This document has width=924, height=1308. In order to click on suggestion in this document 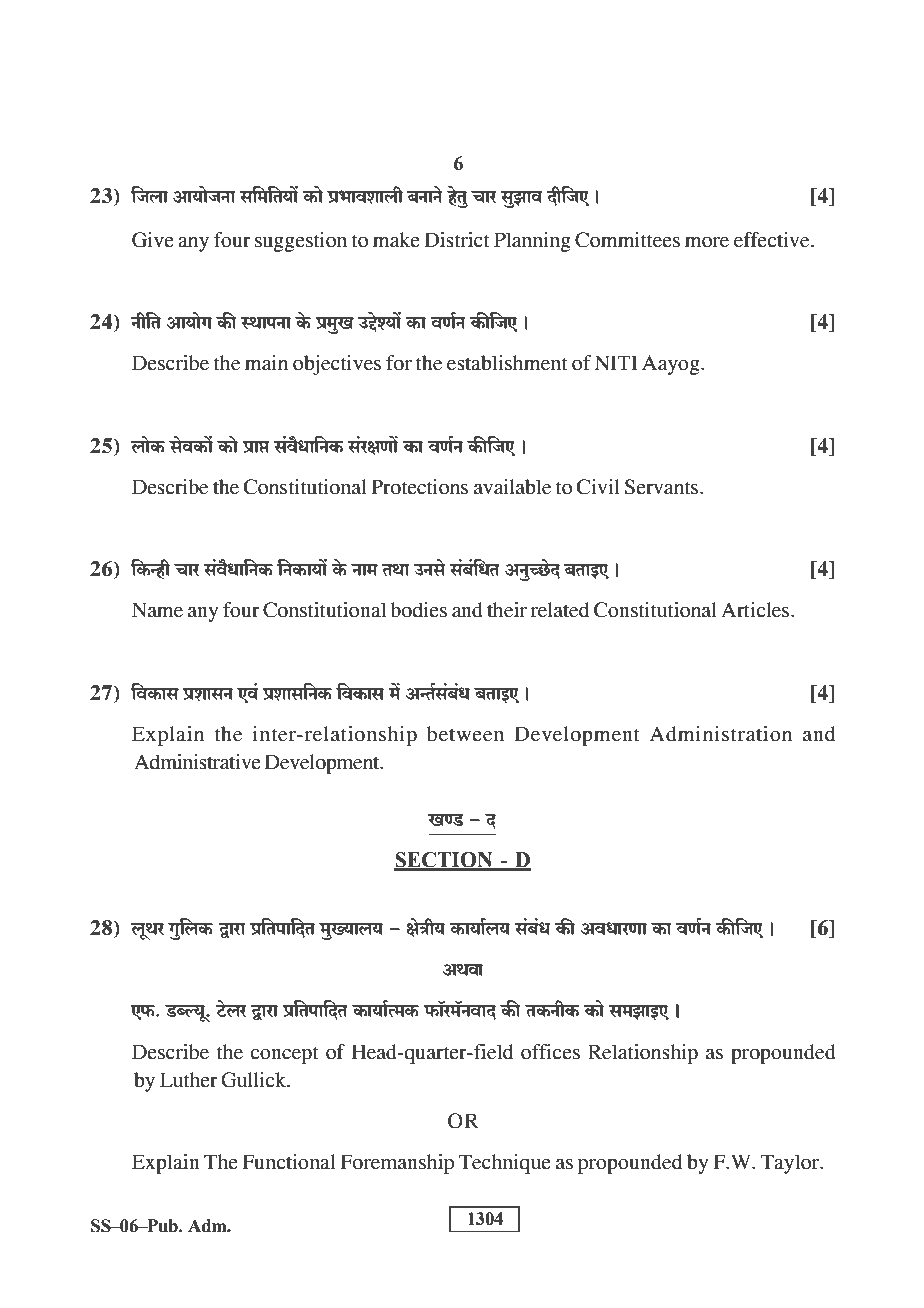, I will do `click(301, 242)`.
